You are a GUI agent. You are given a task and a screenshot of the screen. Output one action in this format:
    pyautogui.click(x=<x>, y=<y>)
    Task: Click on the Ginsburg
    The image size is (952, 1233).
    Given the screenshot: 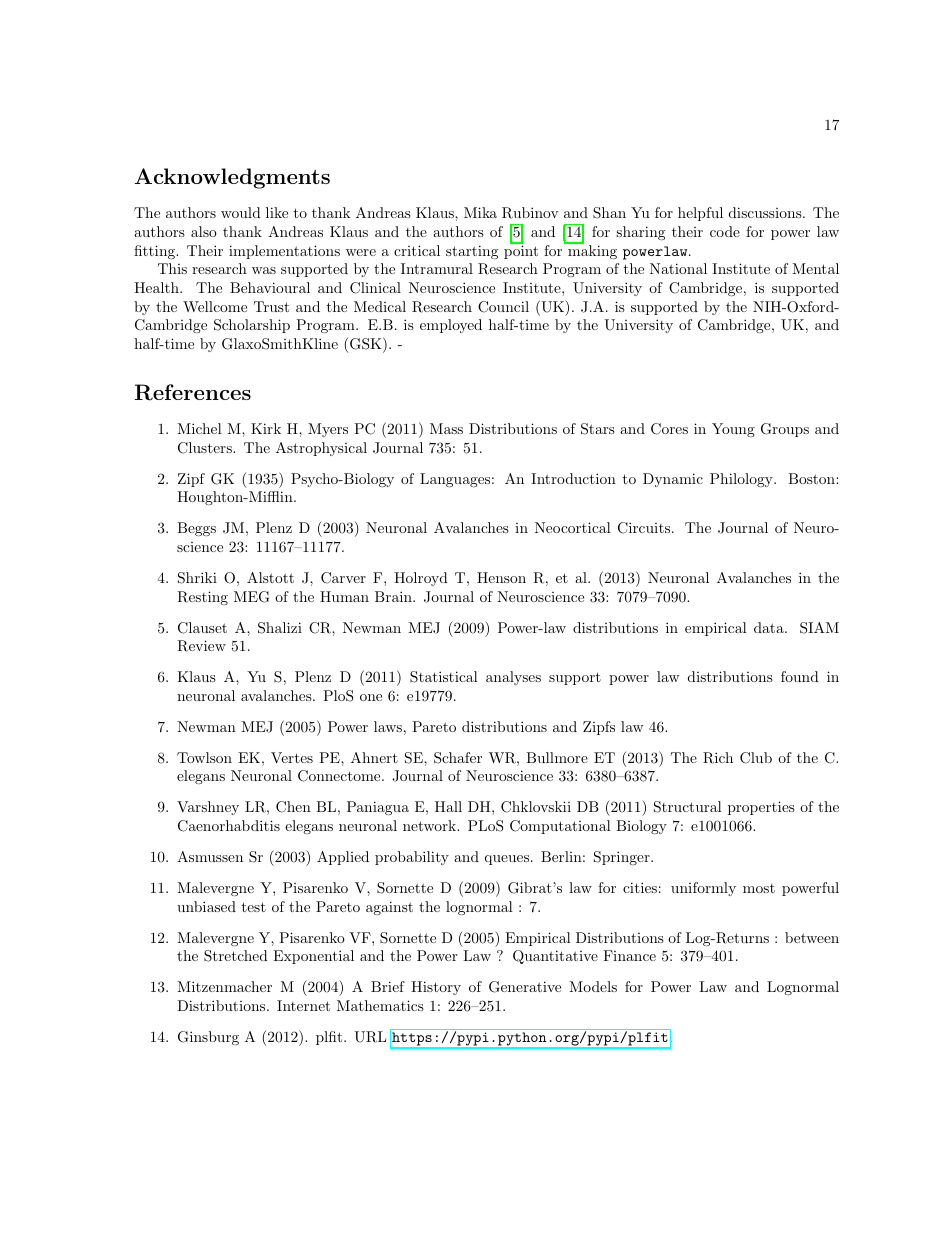 What is the action you would take?
    pyautogui.click(x=208, y=1038)
